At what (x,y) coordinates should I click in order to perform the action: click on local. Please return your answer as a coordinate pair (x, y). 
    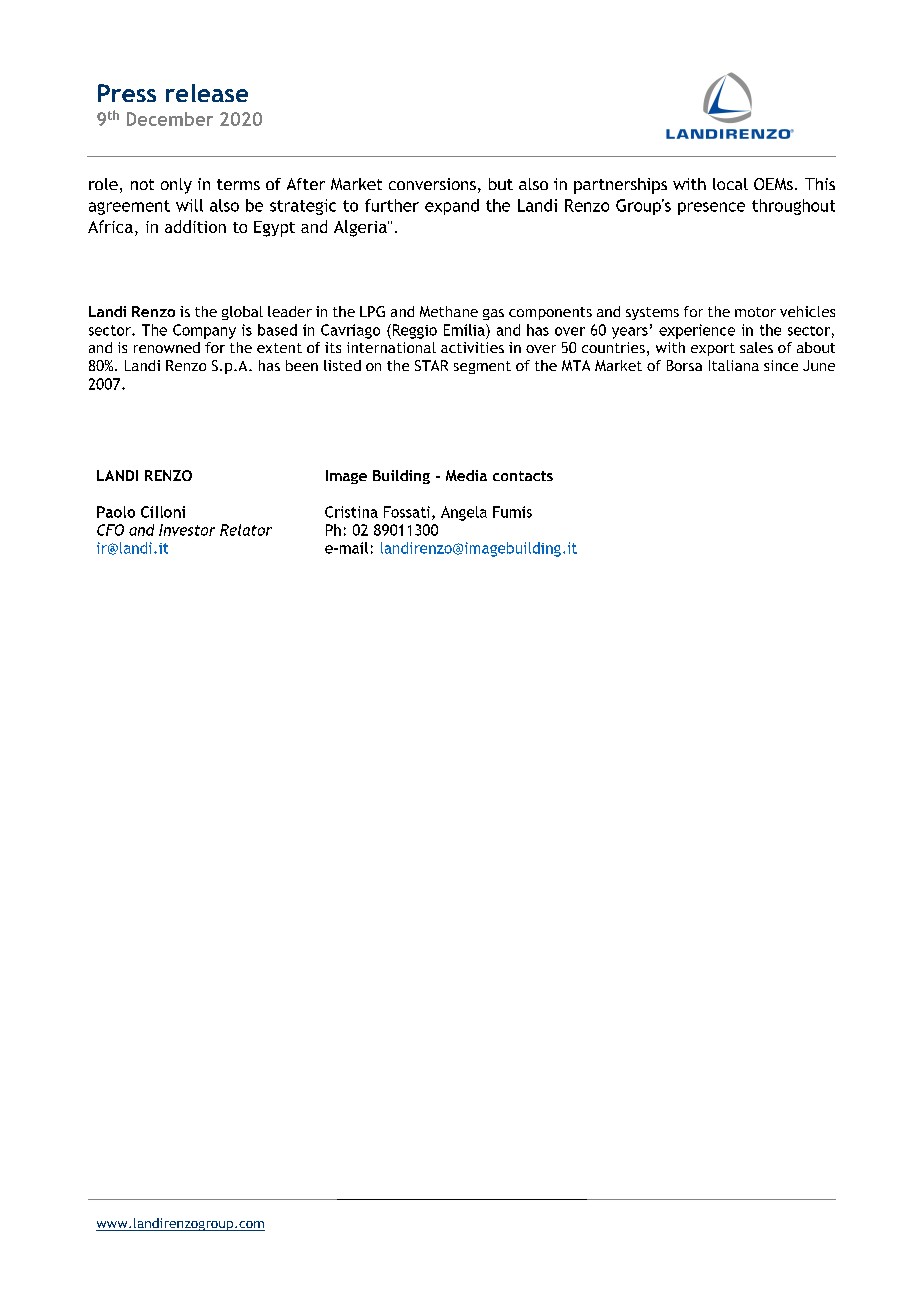
    Looking at the image, I should click on (730, 184).
